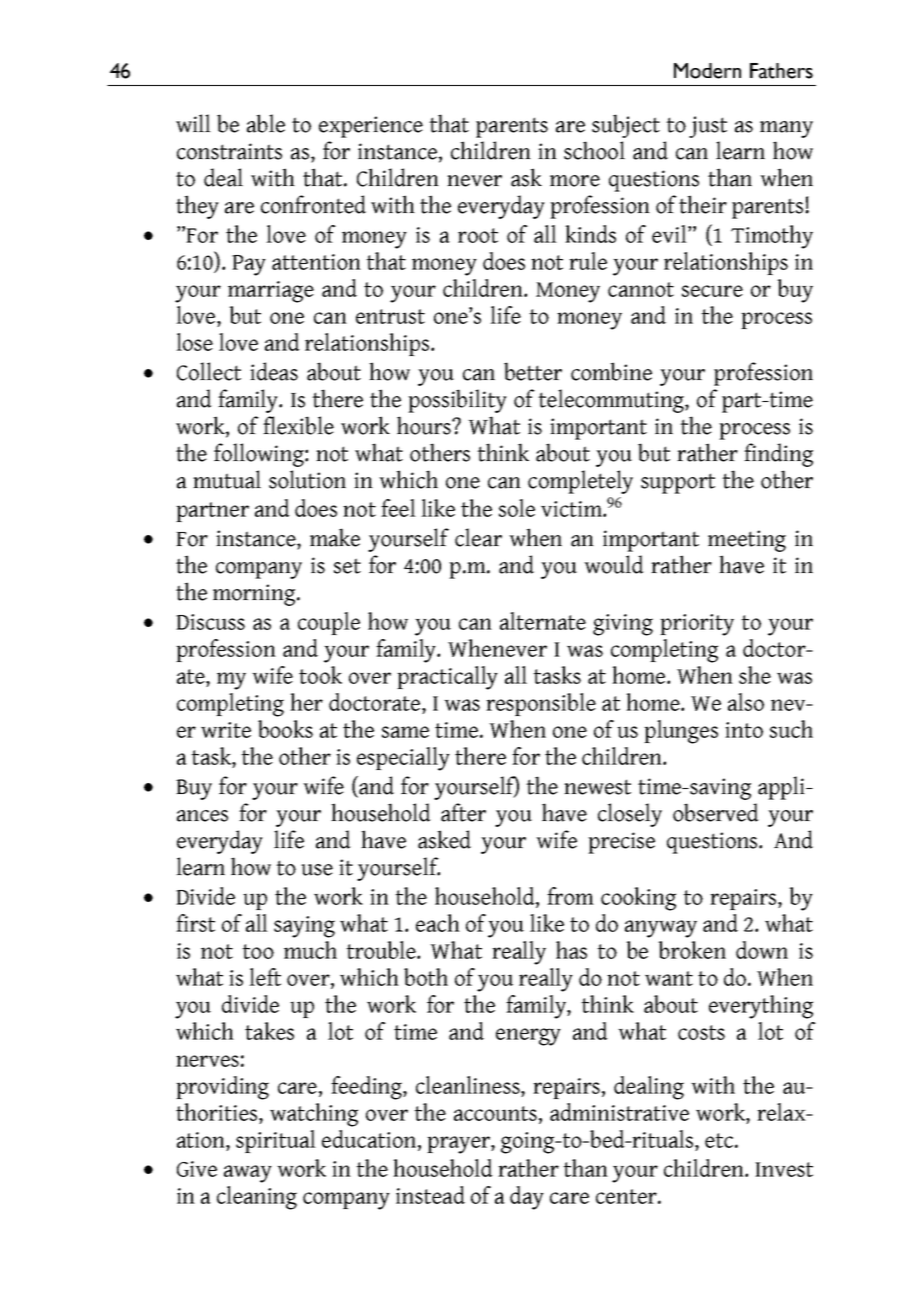  I want to click on school, so click(594, 150).
